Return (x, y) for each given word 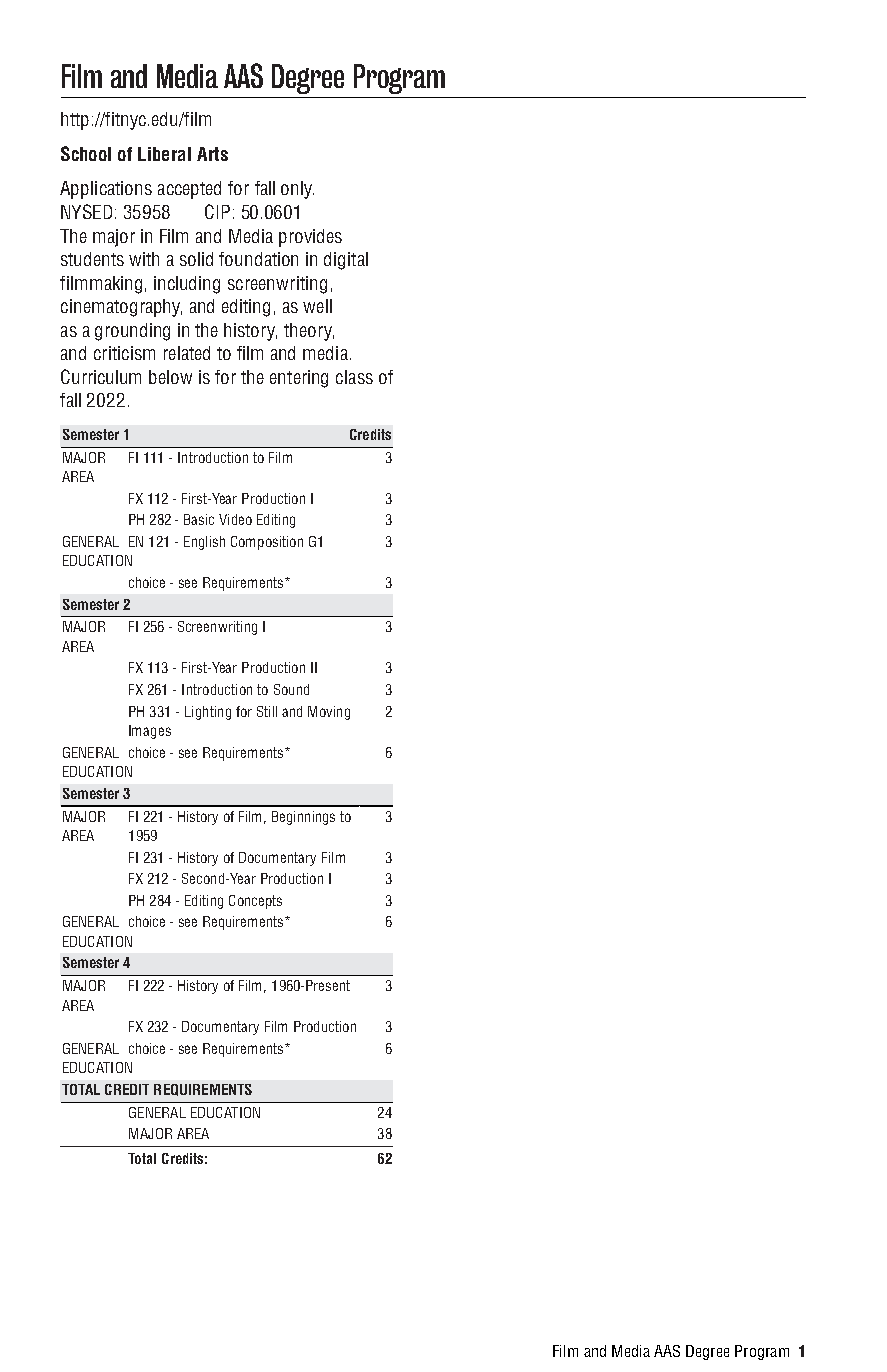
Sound (291, 689)
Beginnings (303, 818)
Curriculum (101, 376)
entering (299, 379)
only (297, 190)
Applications (106, 190)
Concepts (255, 902)
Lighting (208, 713)
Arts (212, 154)
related (187, 353)
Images (150, 732)
